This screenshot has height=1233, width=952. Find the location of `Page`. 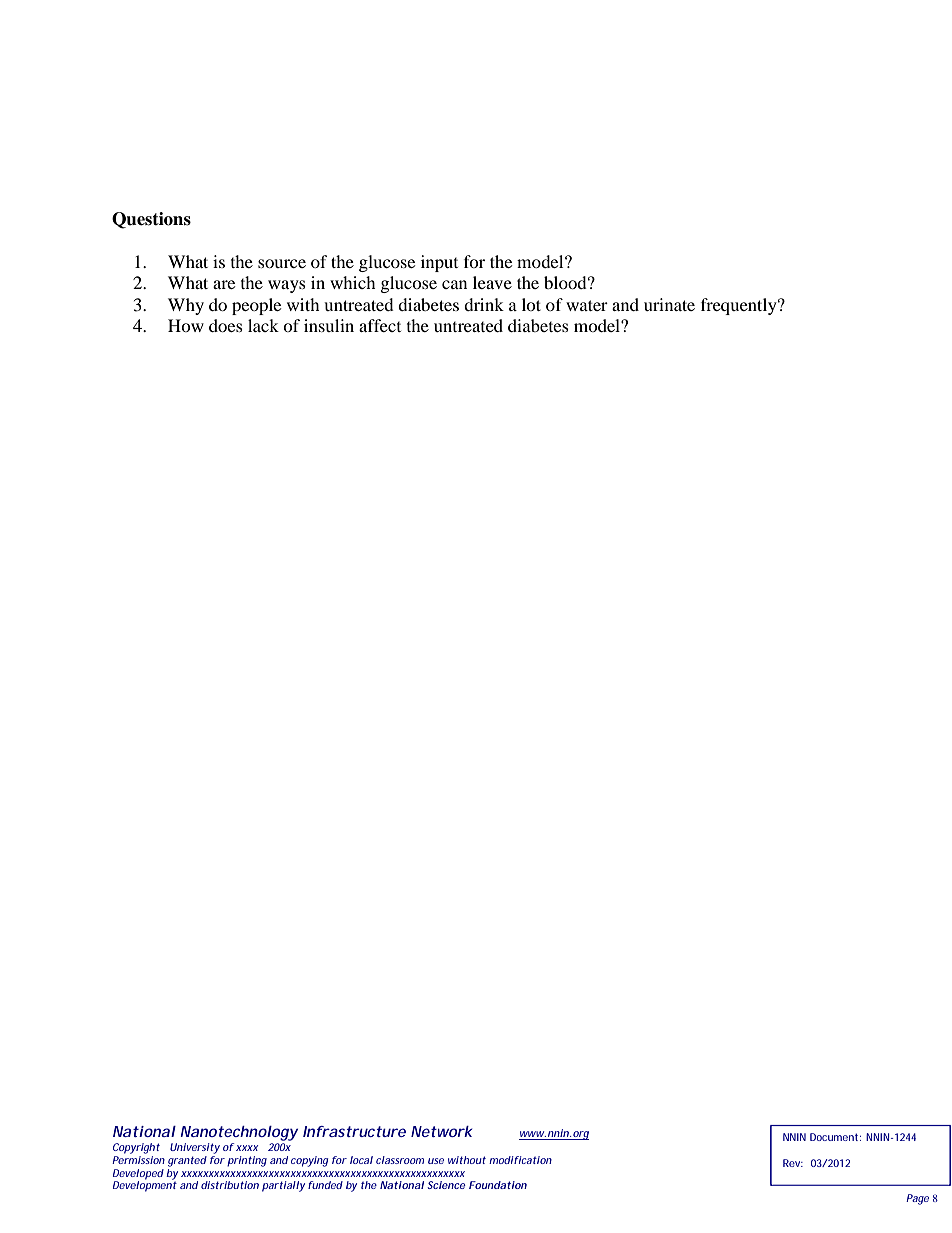

Page is located at coordinates (917, 1199).
